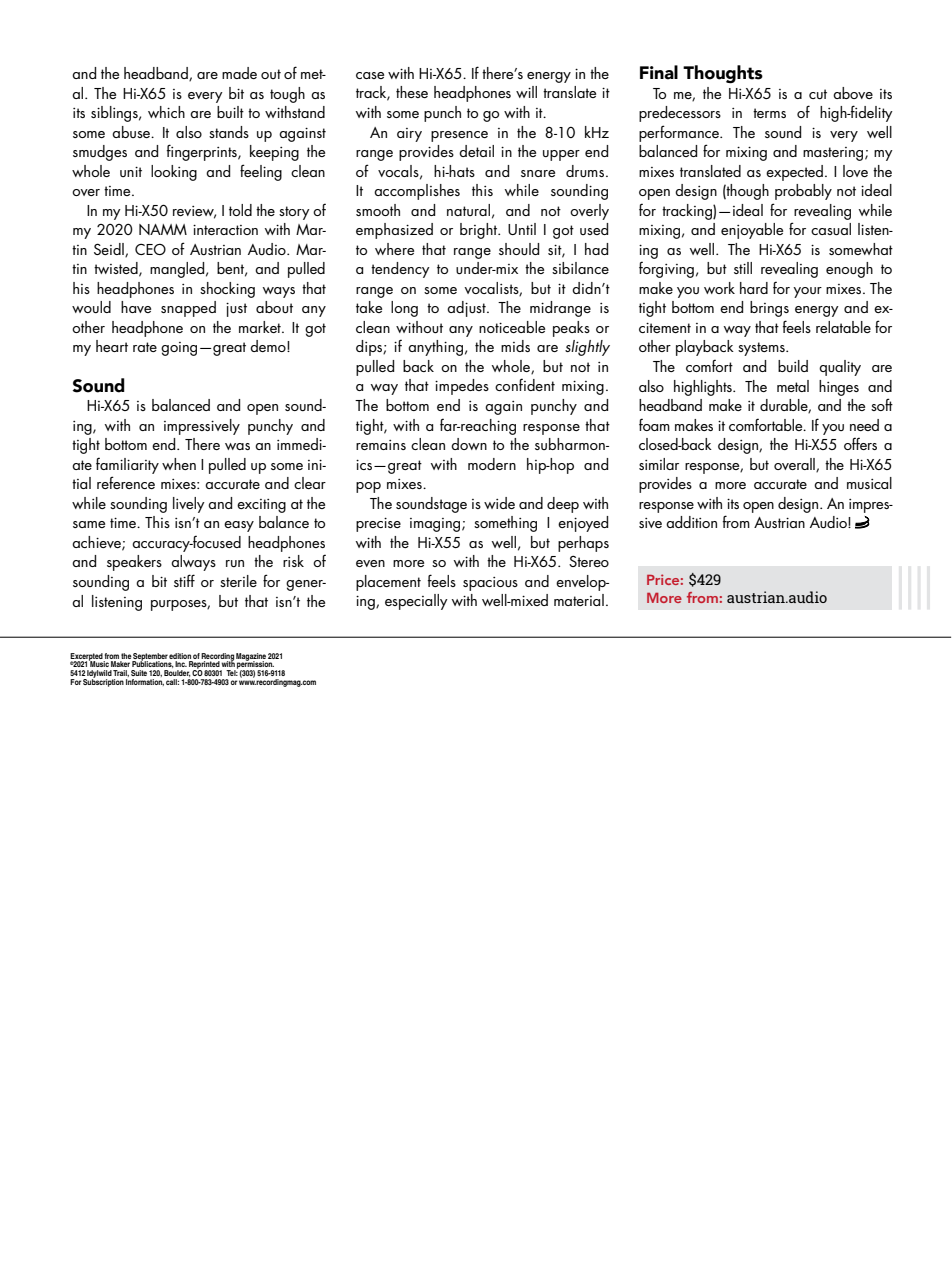  What do you see at coordinates (227, 290) in the screenshot?
I see `shocking` at bounding box center [227, 290].
